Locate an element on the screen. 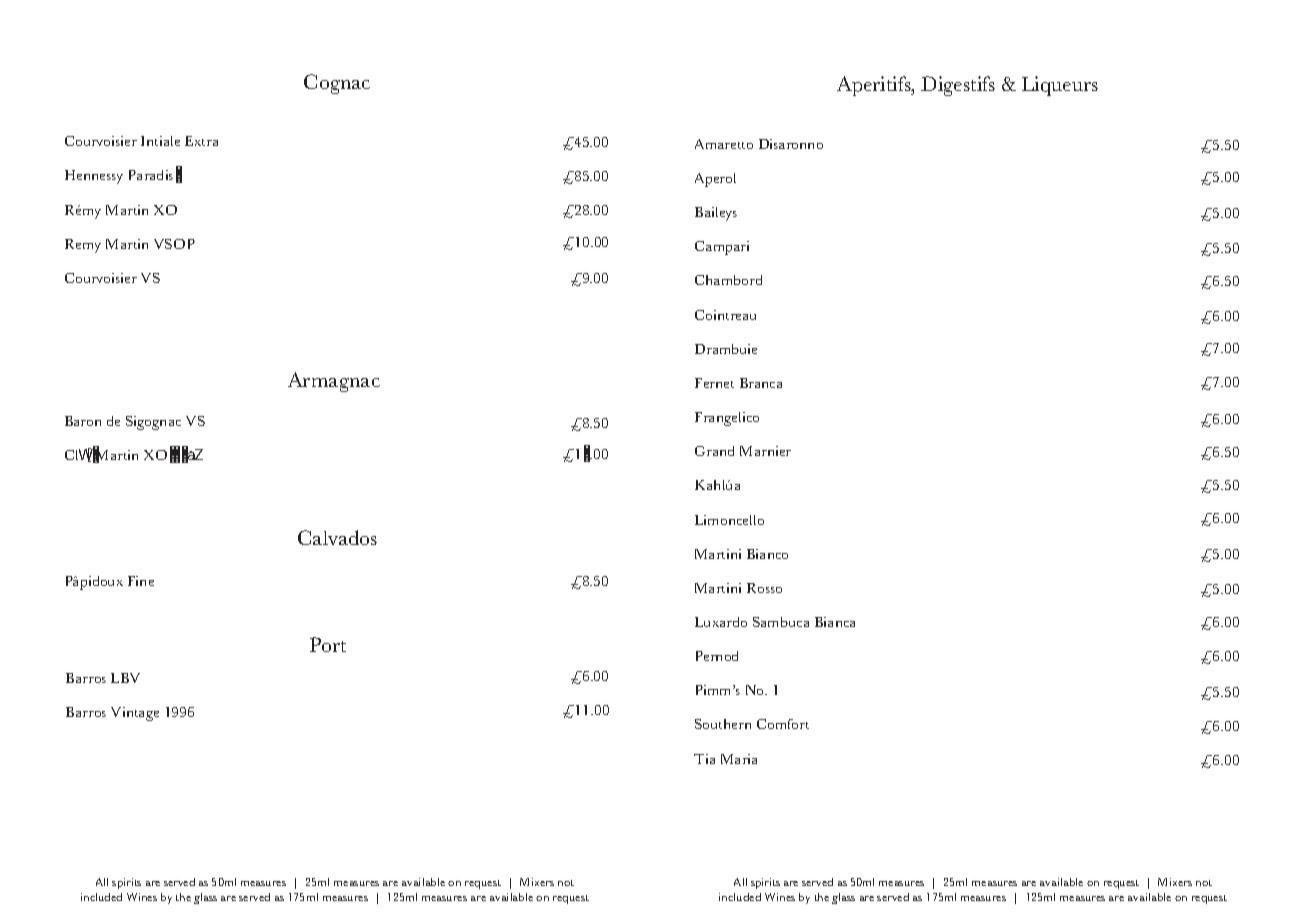 The width and height of the screenshot is (1303, 924). Campari is located at coordinates (722, 248).
